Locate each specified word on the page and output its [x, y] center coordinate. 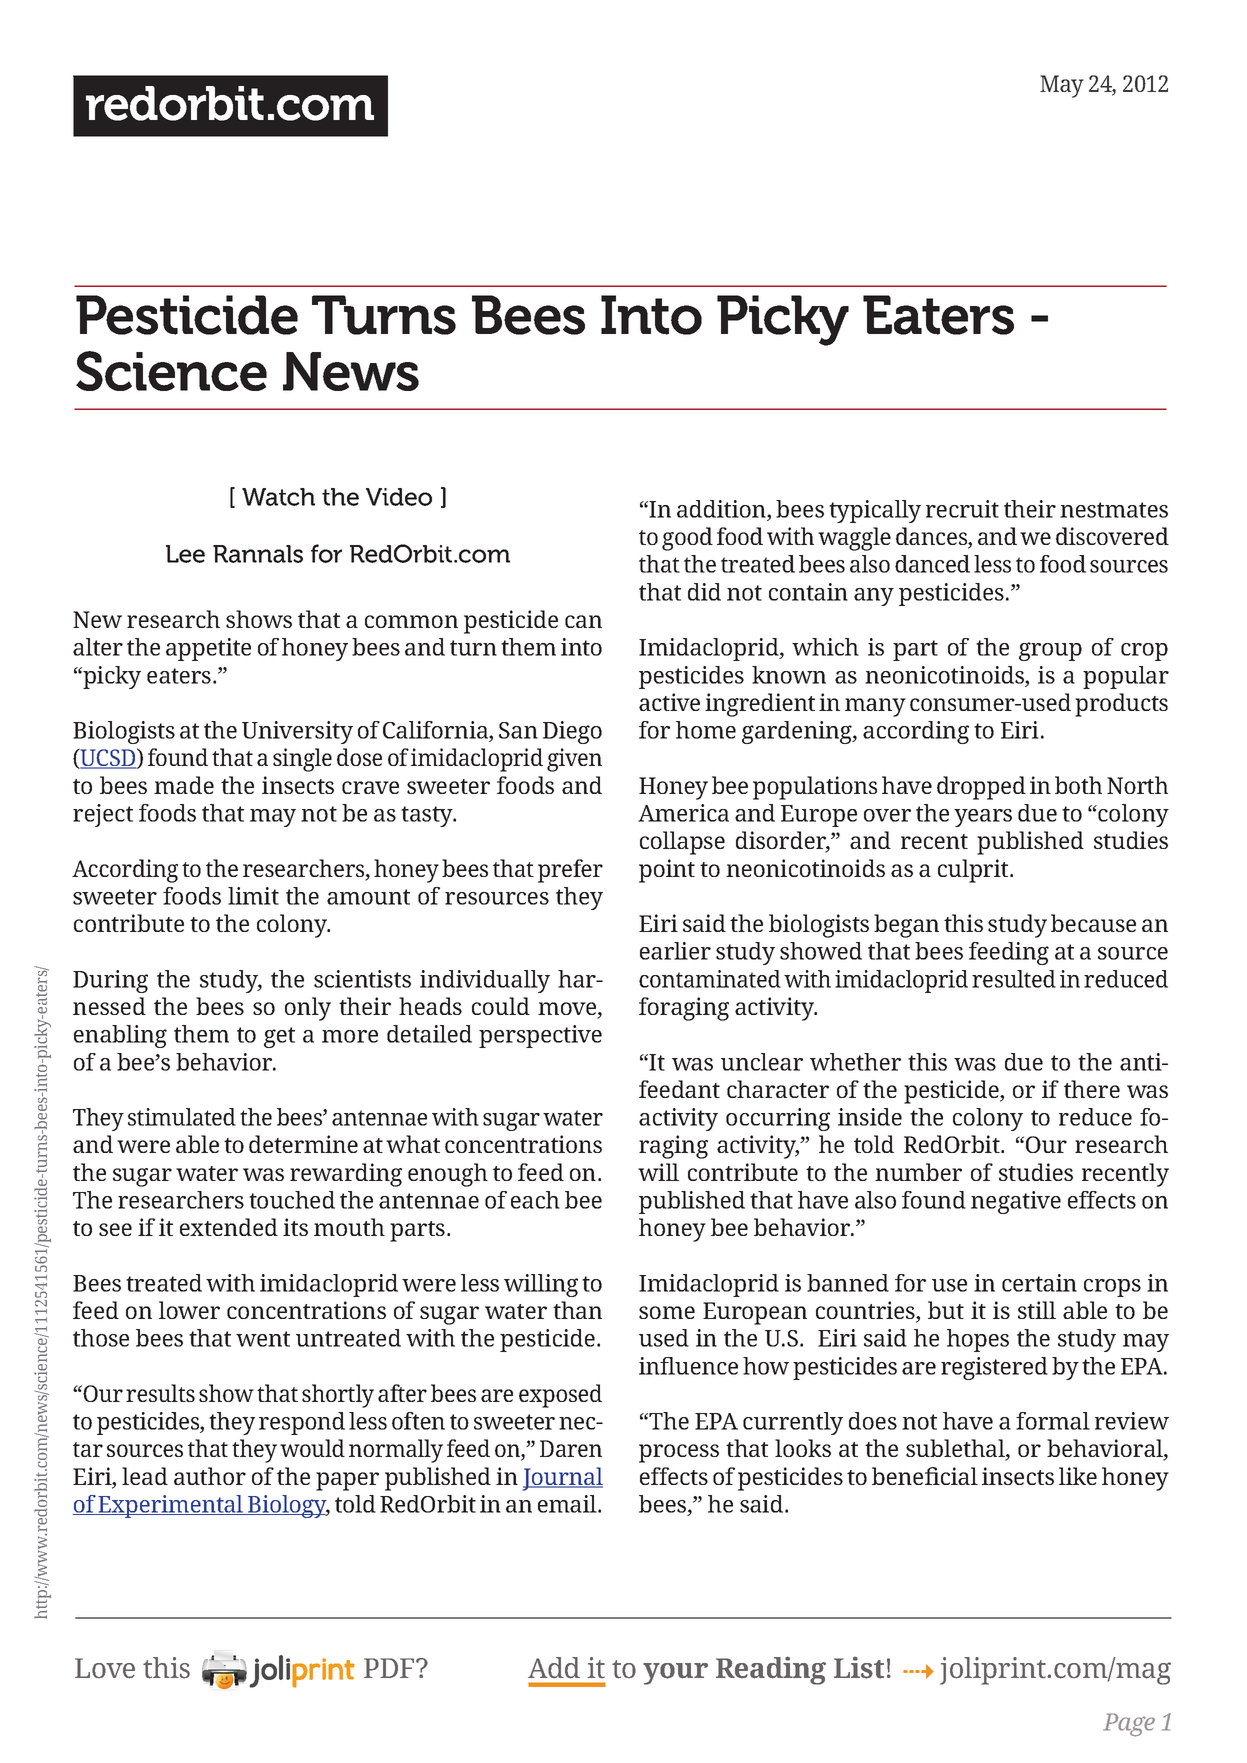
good [687, 539]
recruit [962, 509]
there [1092, 1089]
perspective [540, 1036]
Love [105, 1668]
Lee [185, 554]
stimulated [182, 1117]
